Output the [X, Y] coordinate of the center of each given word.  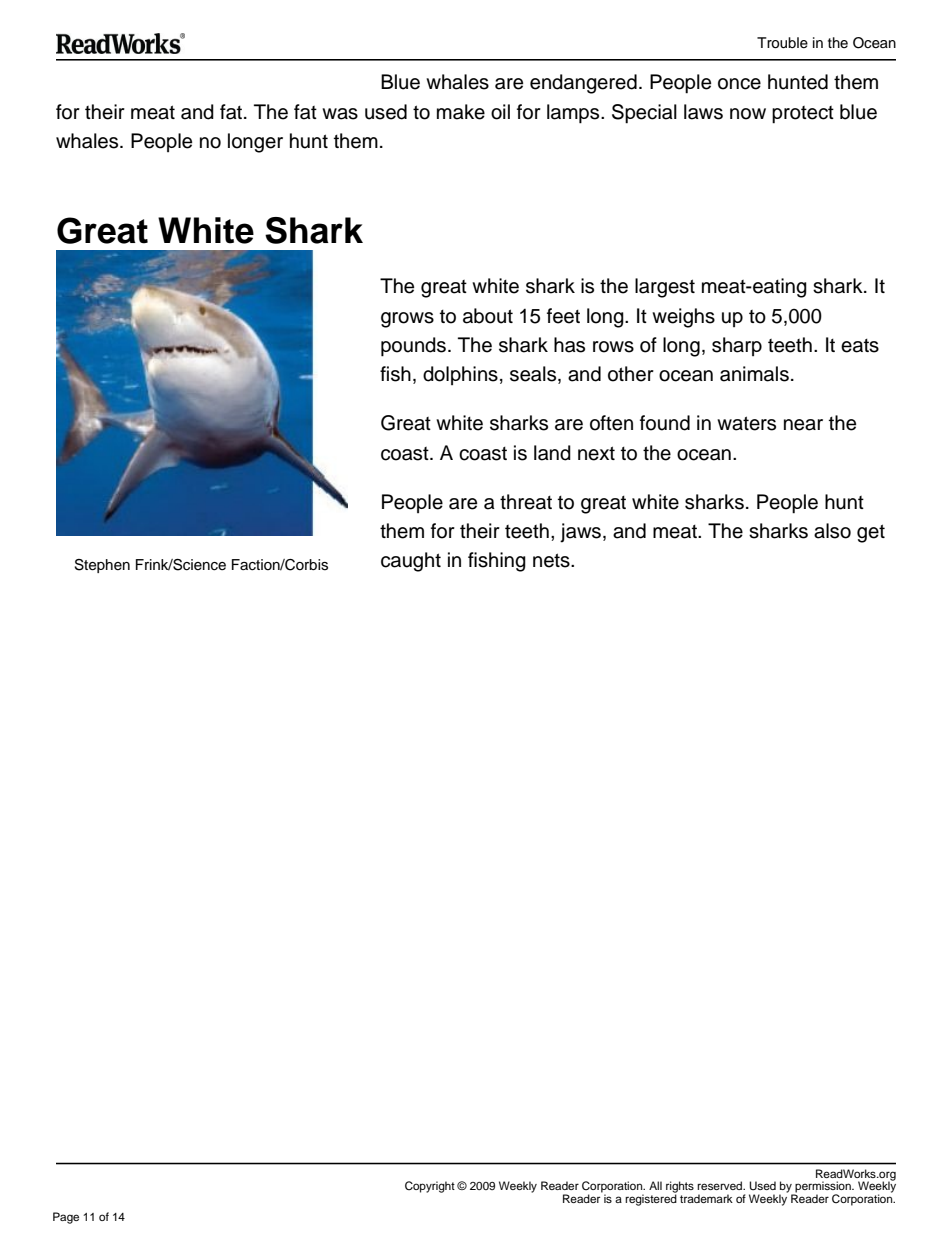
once [739, 84]
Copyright [430, 1187]
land [552, 453]
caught [411, 562]
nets [552, 560]
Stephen [102, 566]
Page [66, 1218]
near [803, 425]
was [340, 114]
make [461, 112]
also [832, 531]
